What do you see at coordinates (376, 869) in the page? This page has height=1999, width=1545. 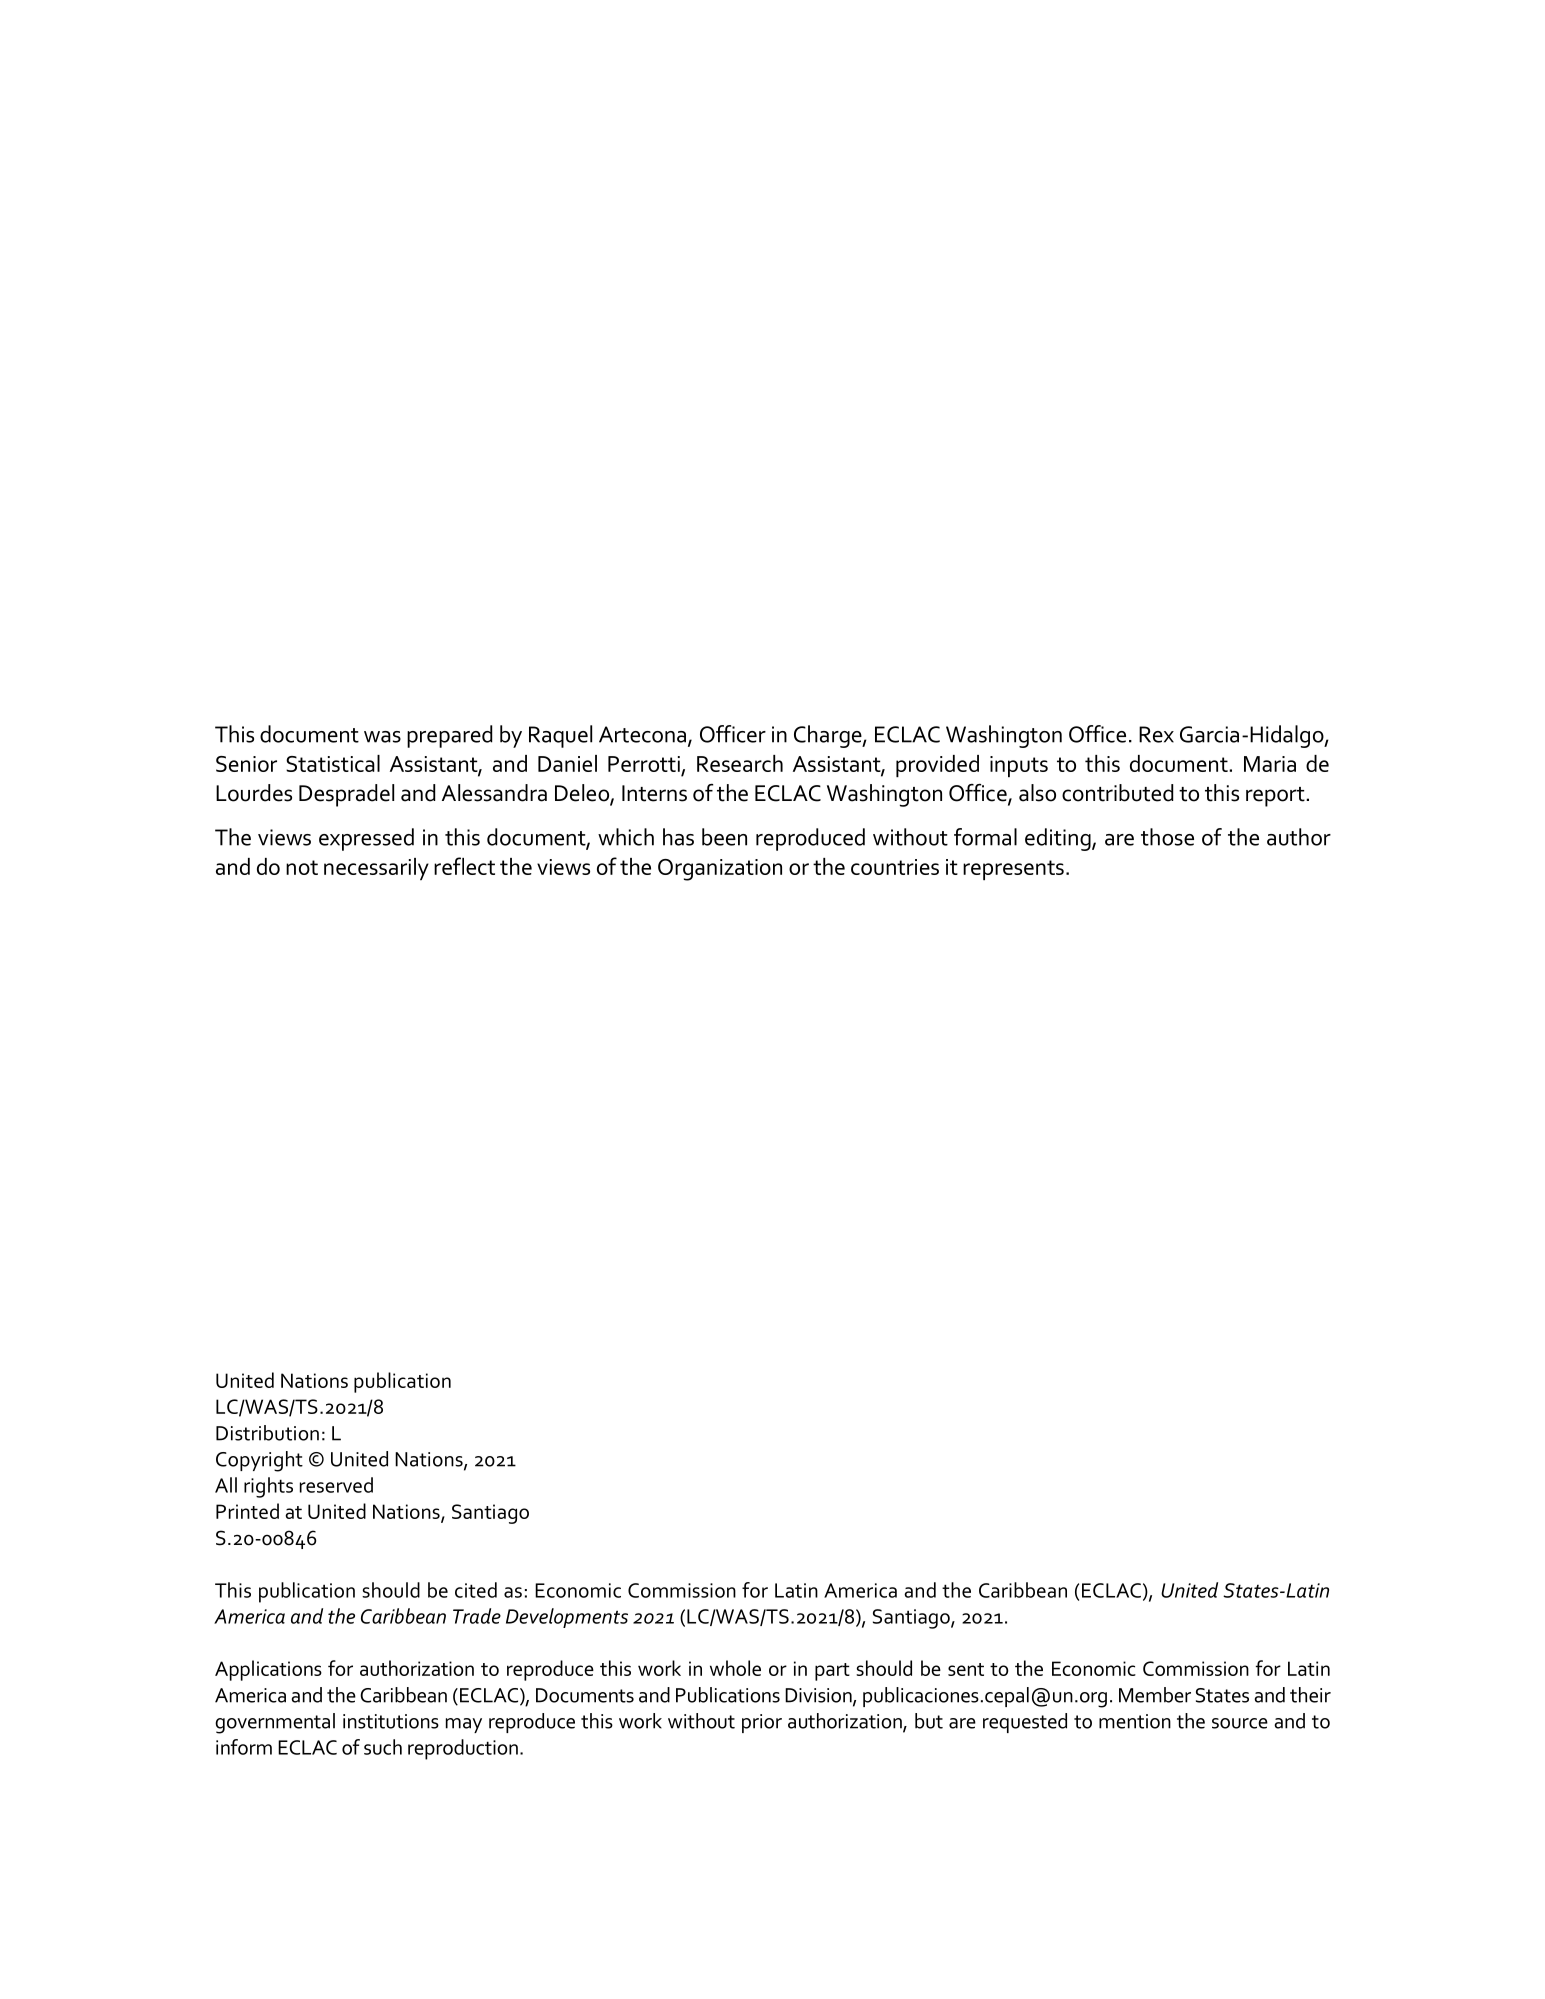 I see `necessarily` at bounding box center [376, 869].
